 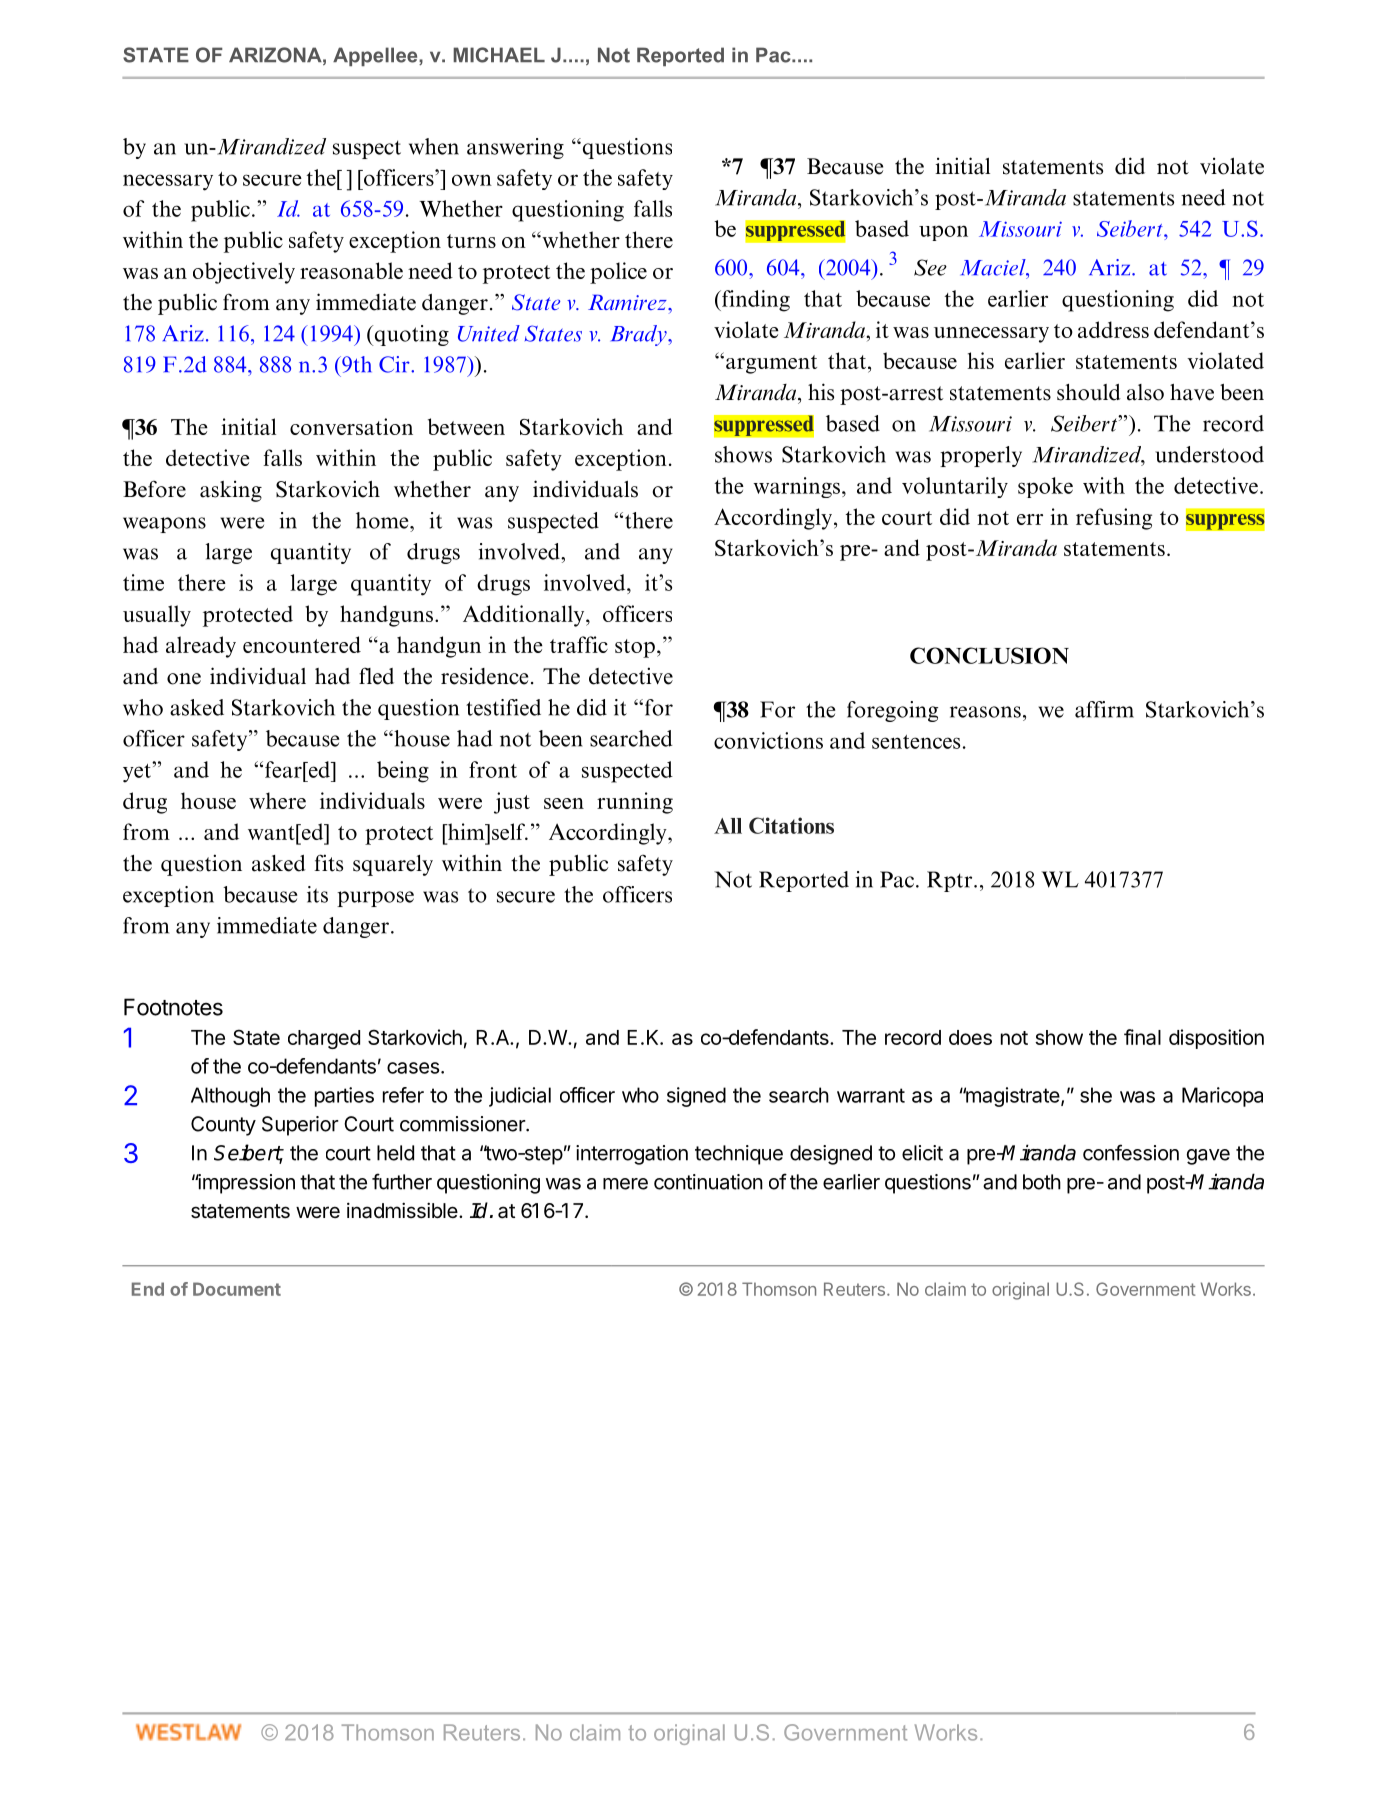 What do you see at coordinates (515, 148) in the document?
I see `answering` at bounding box center [515, 148].
